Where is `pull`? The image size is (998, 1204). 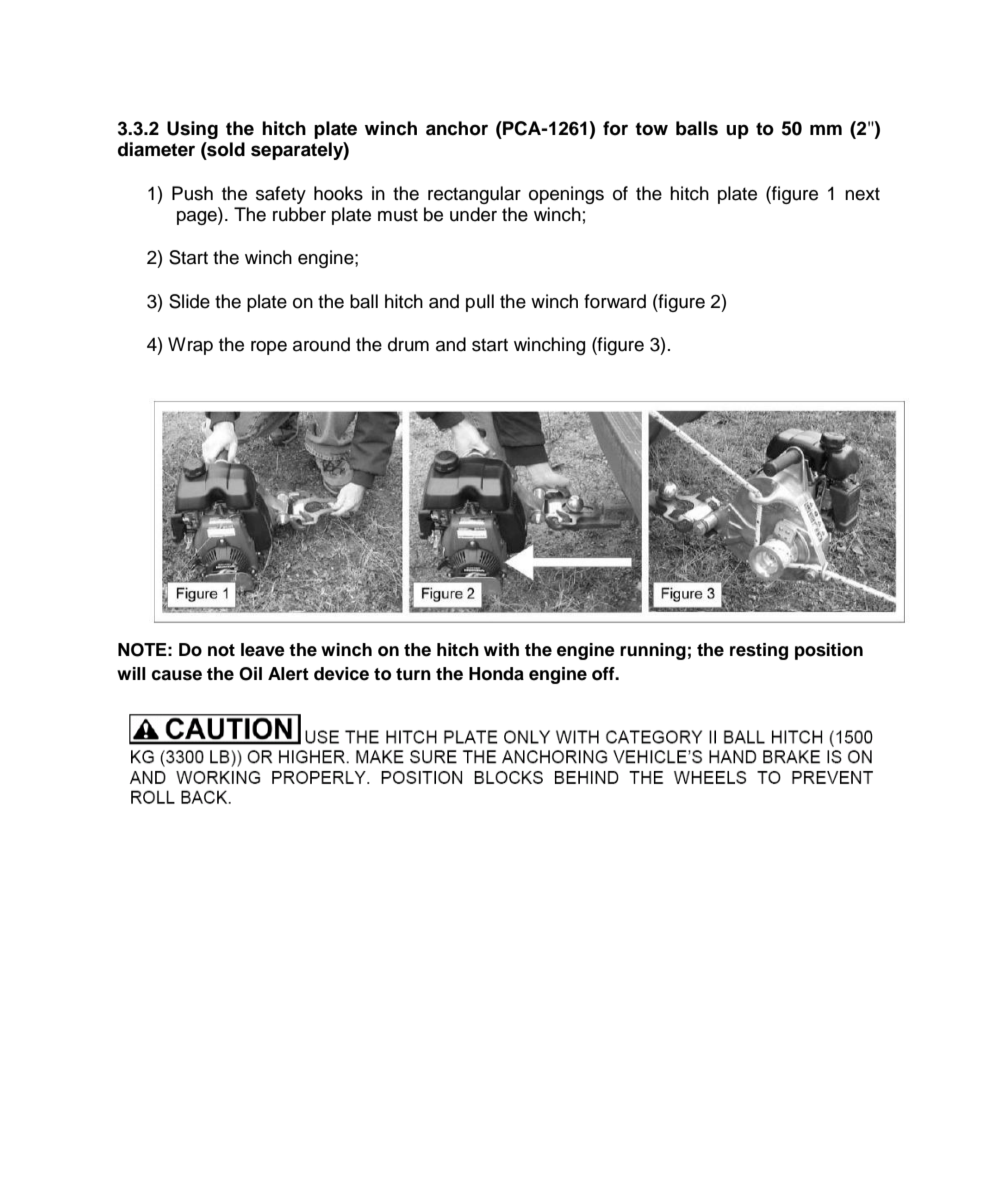
pull is located at coordinates (480, 303).
